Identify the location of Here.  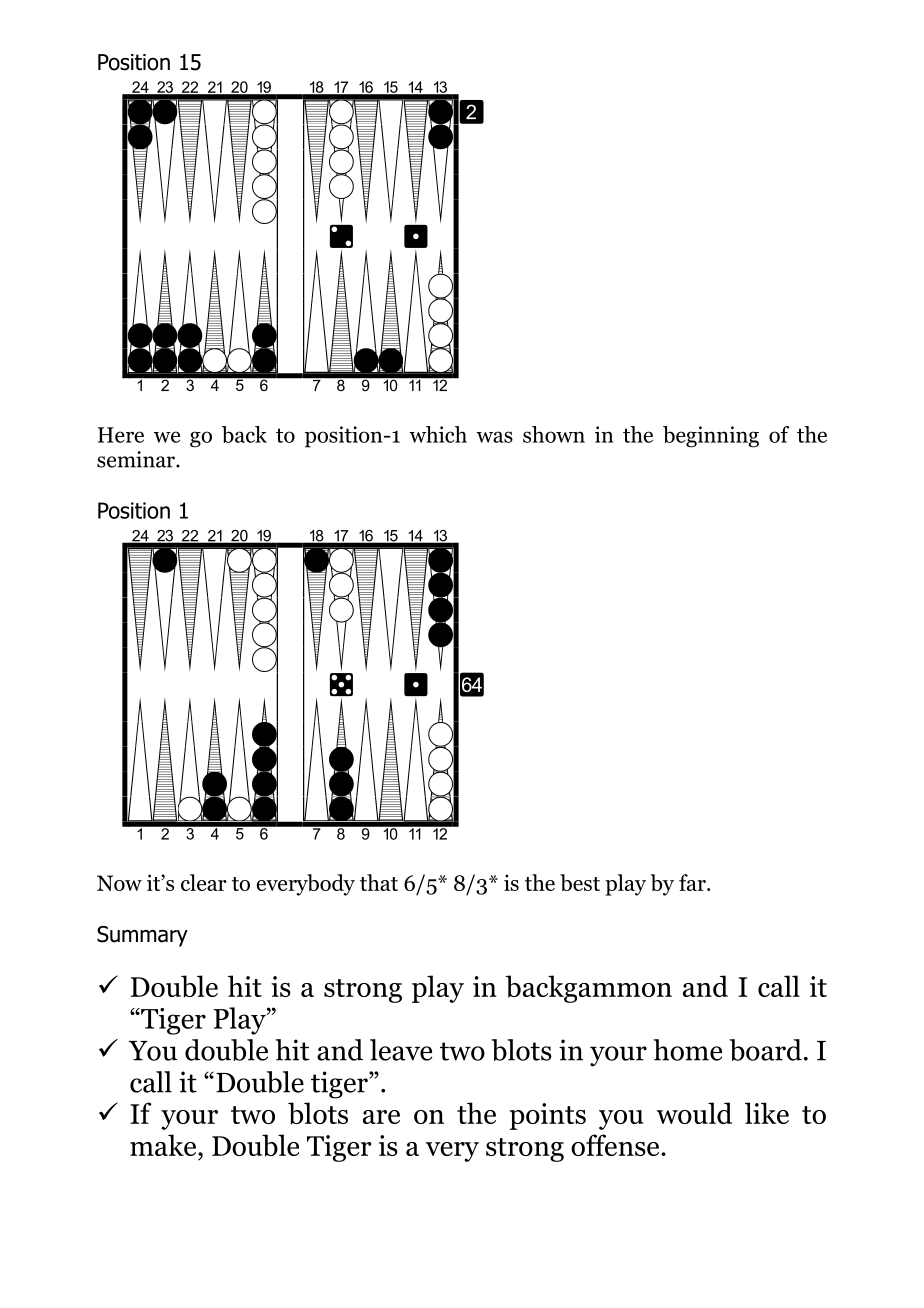
(121, 435).
